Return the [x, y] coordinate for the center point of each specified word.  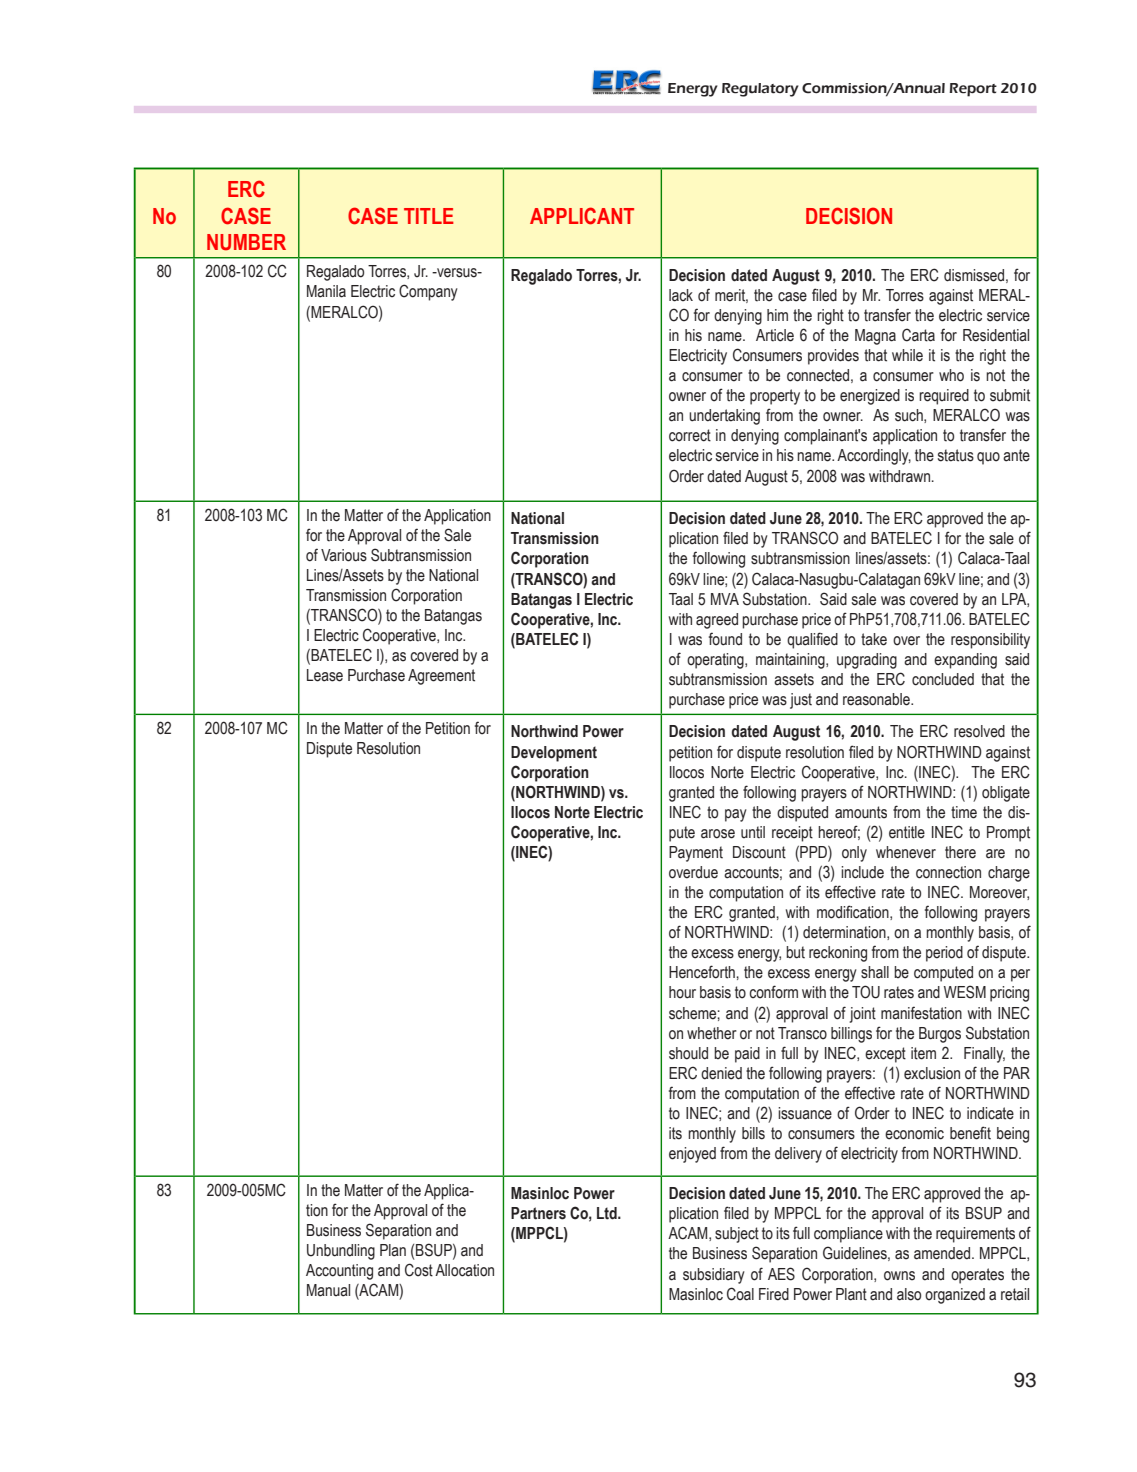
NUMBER [246, 242]
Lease [325, 675]
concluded [943, 679]
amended [943, 1253]
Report [973, 90]
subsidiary [714, 1276]
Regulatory [760, 90]
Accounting [339, 1272]
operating [716, 661]
